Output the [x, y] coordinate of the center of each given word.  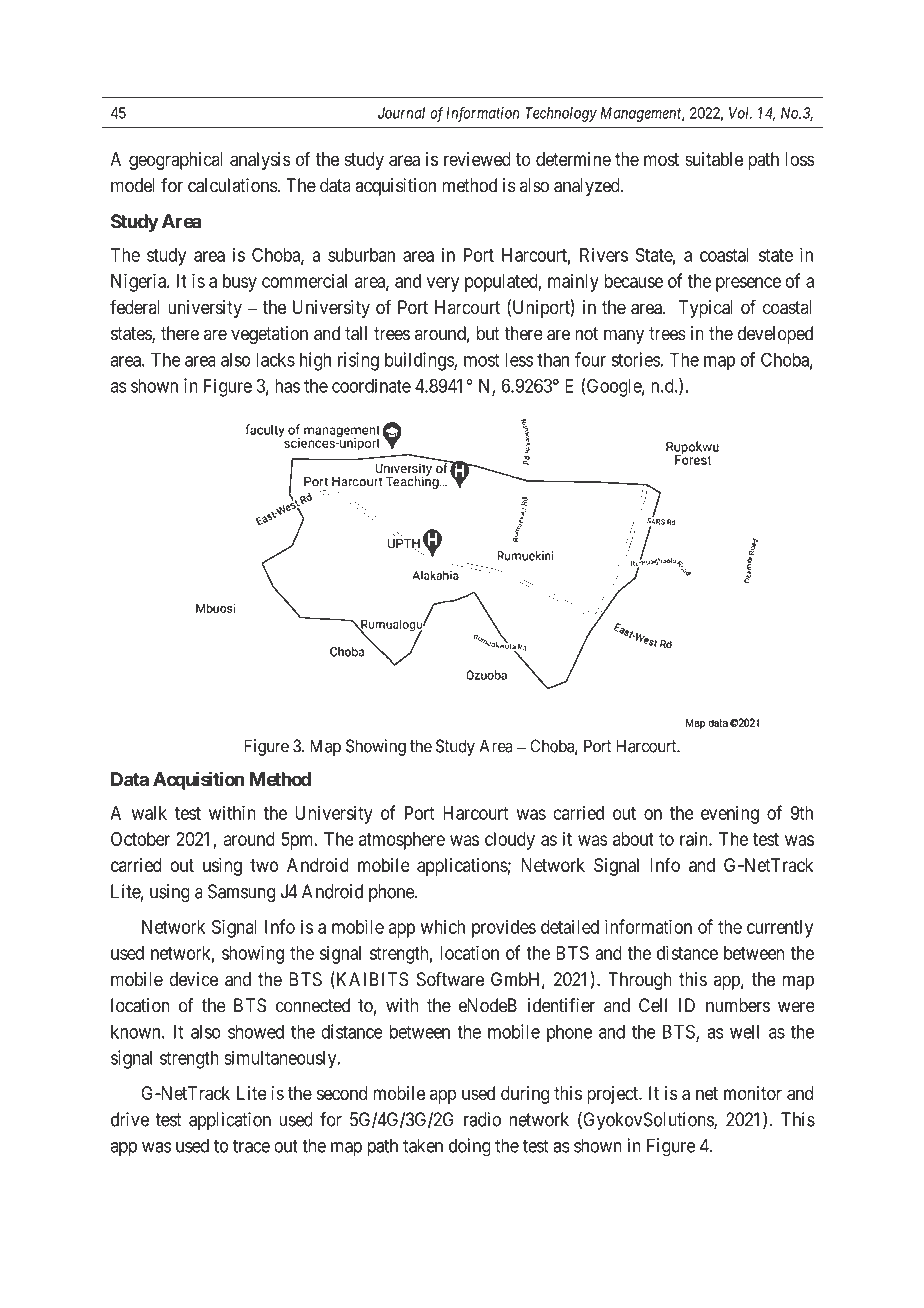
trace [251, 1146]
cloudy [510, 841]
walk [149, 813]
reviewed [477, 159]
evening [730, 814]
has [287, 386]
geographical [175, 161]
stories [636, 359]
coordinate [371, 385]
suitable [714, 159]
